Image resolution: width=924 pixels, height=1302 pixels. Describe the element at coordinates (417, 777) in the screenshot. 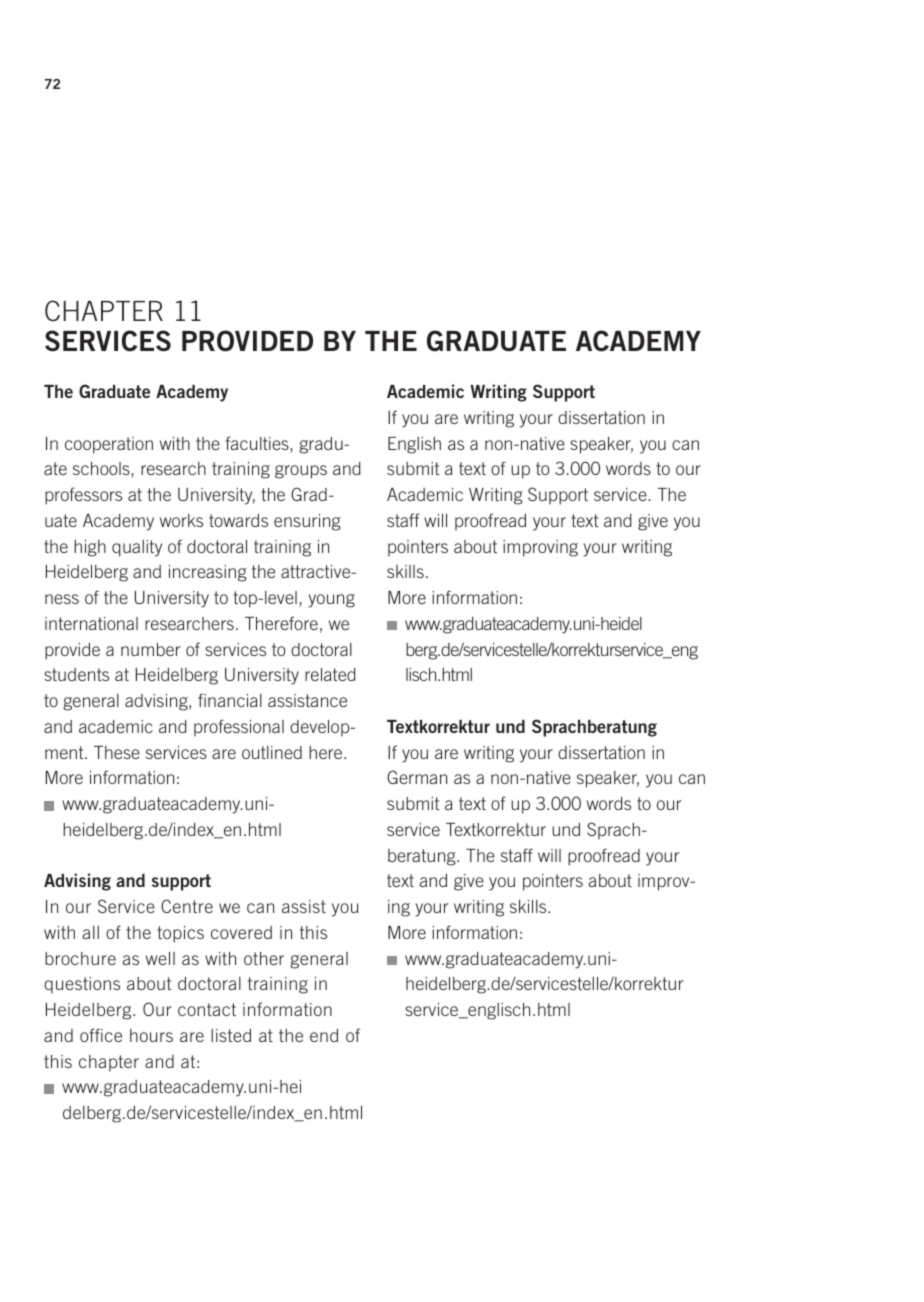

I see `German` at that location.
